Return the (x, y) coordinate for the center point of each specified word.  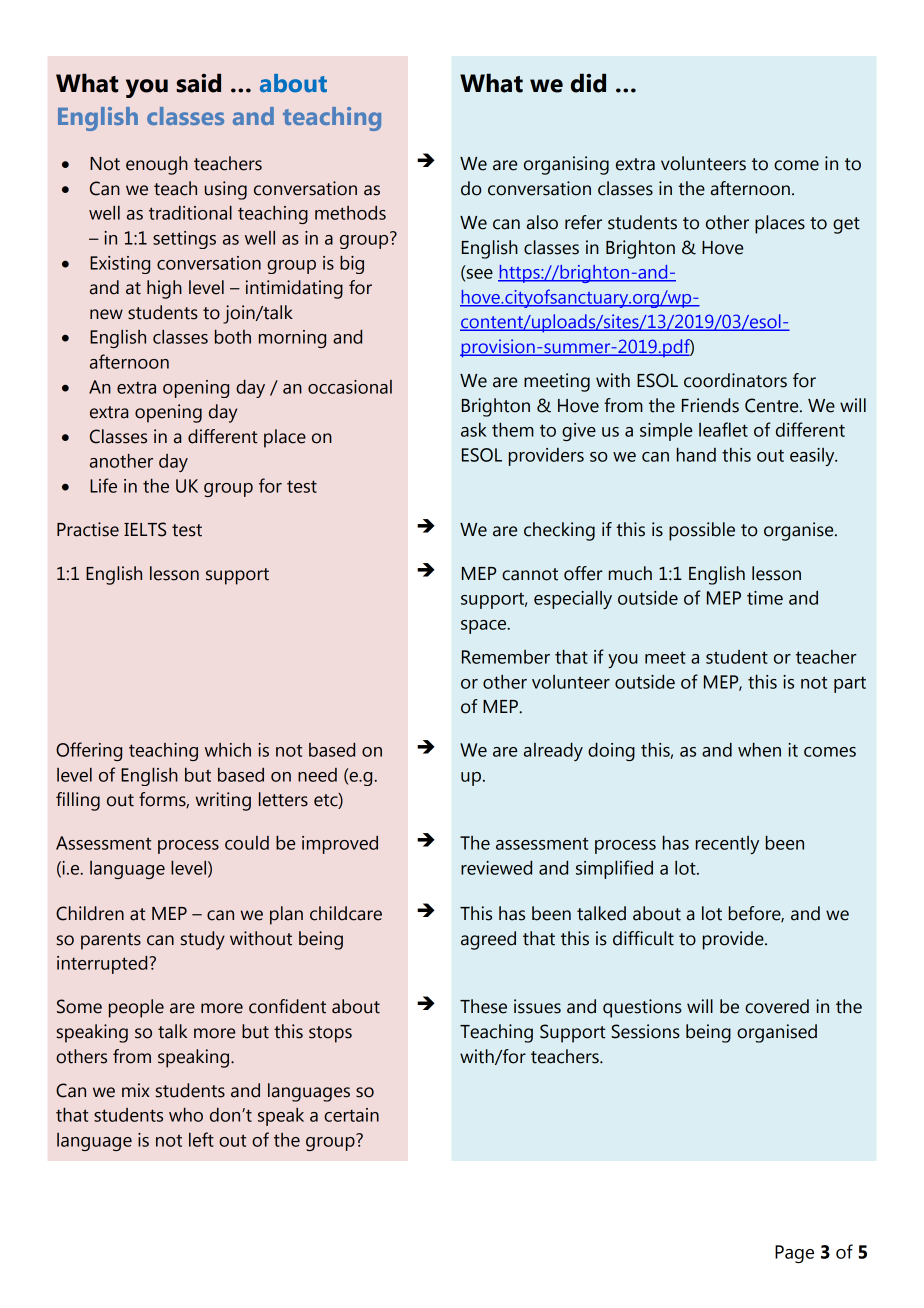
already (553, 752)
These (483, 1006)
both (233, 337)
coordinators (735, 380)
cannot (530, 574)
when (759, 750)
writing (223, 801)
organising (566, 165)
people (136, 1008)
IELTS (145, 529)
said (199, 83)
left (201, 1139)
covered (777, 1006)
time (765, 598)
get (846, 225)
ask (474, 430)
